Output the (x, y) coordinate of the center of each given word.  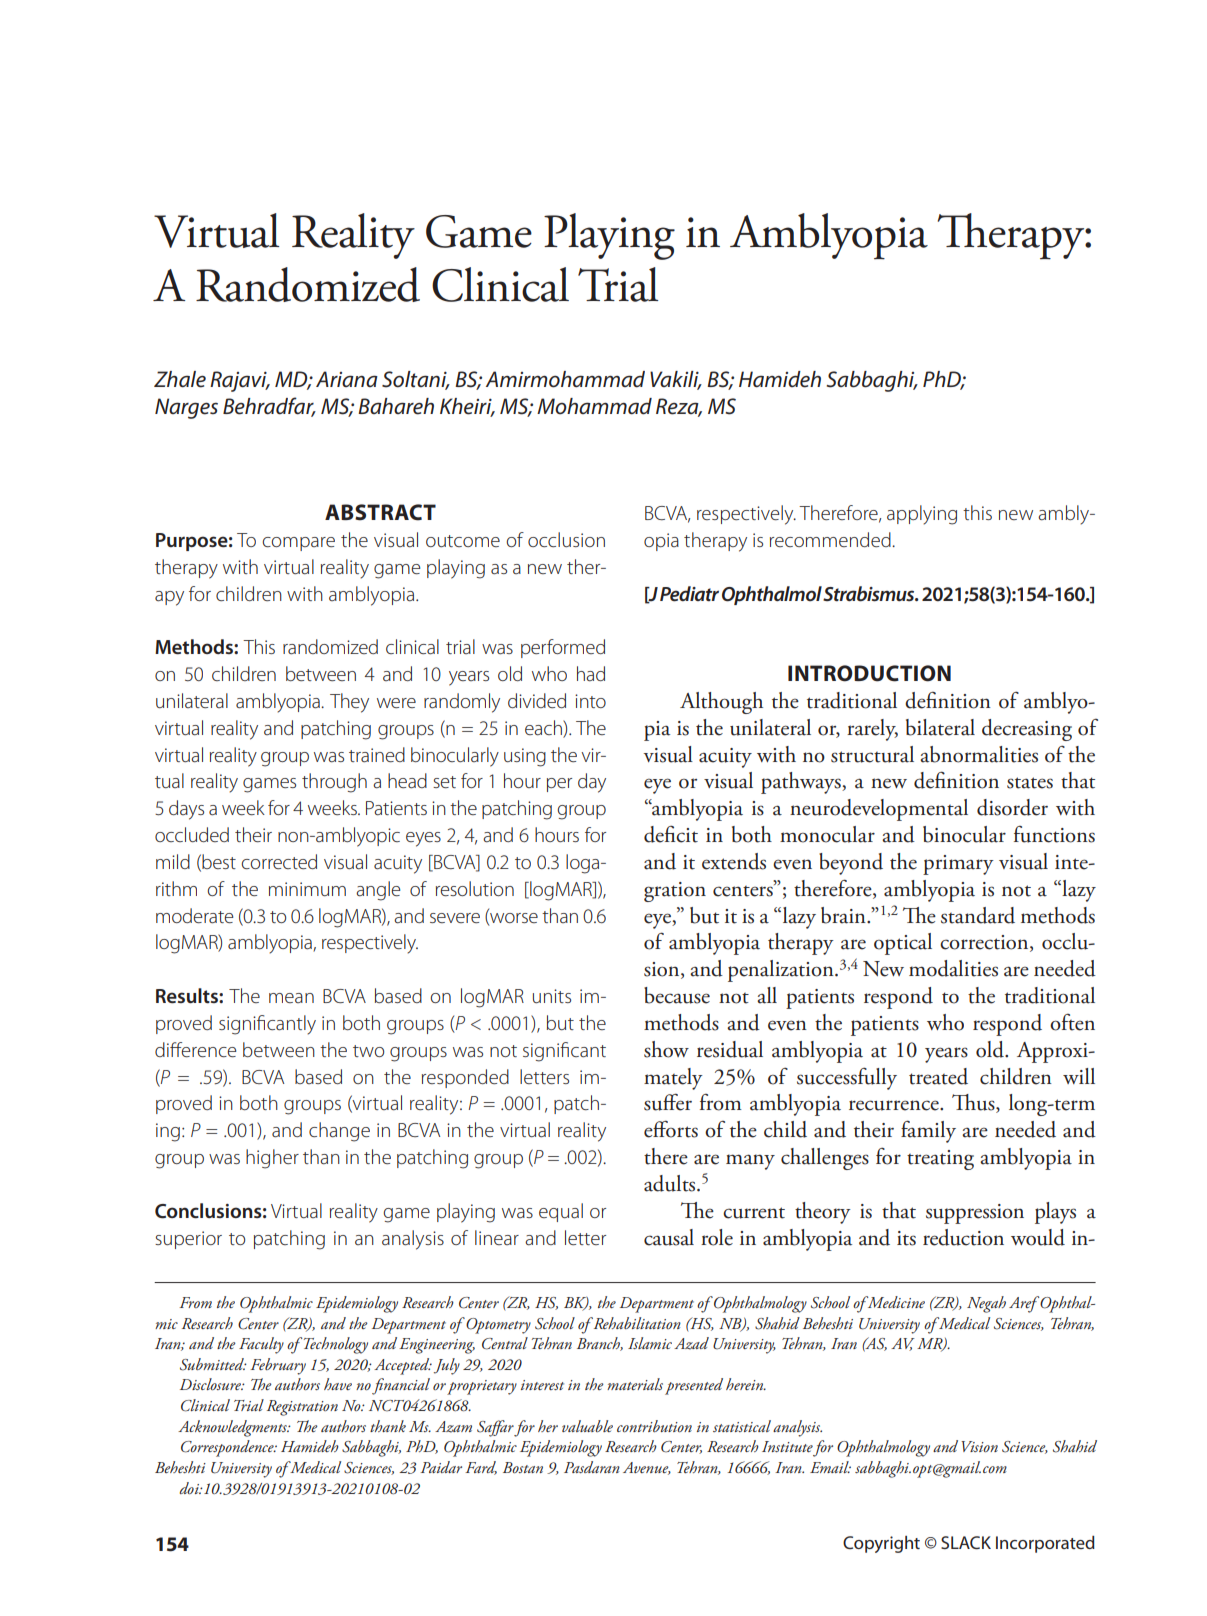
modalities (953, 968)
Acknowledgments (233, 1428)
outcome (463, 541)
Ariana (347, 379)
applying (922, 515)
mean (291, 998)
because (677, 995)
